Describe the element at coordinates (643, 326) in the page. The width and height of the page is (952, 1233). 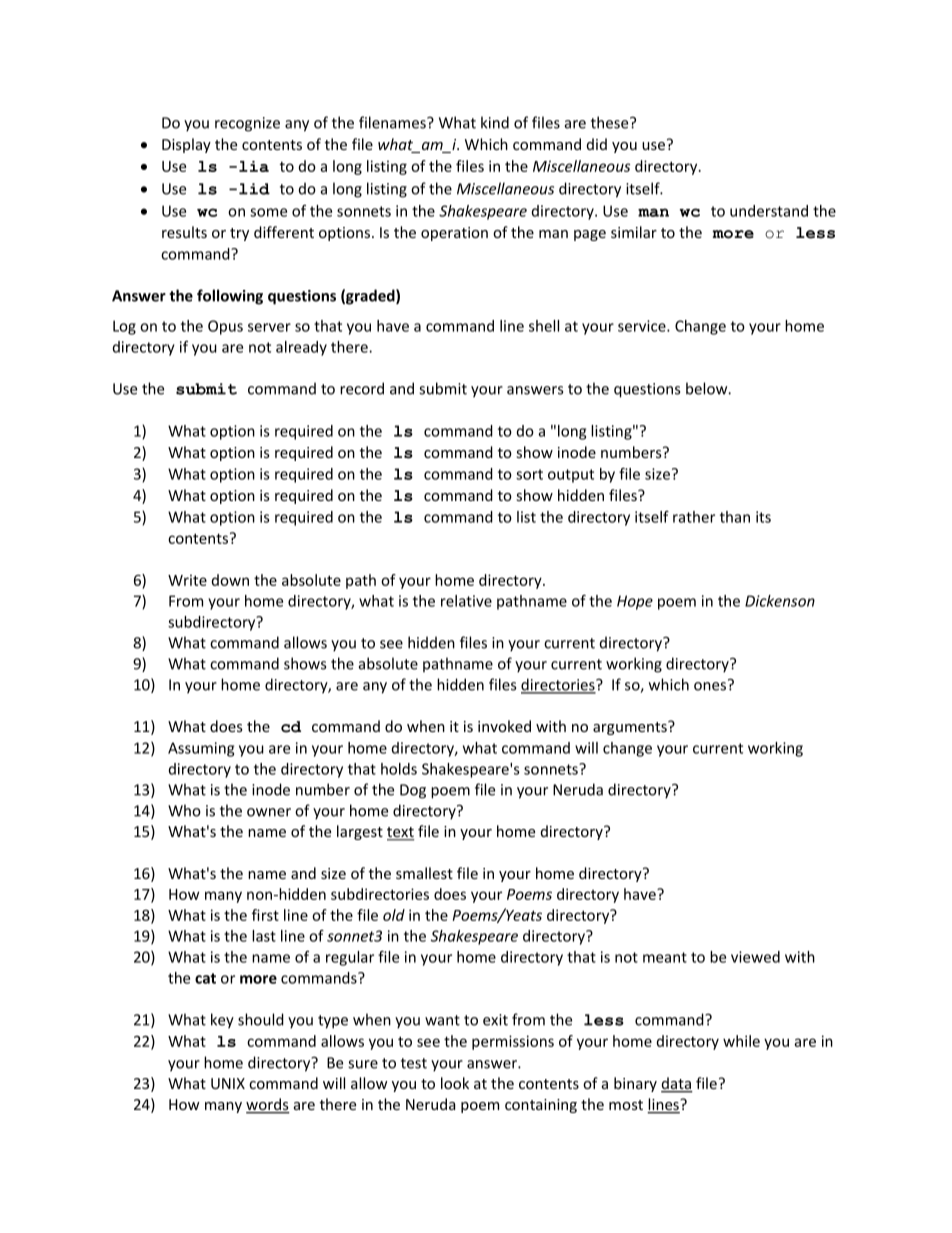
I see `service` at that location.
